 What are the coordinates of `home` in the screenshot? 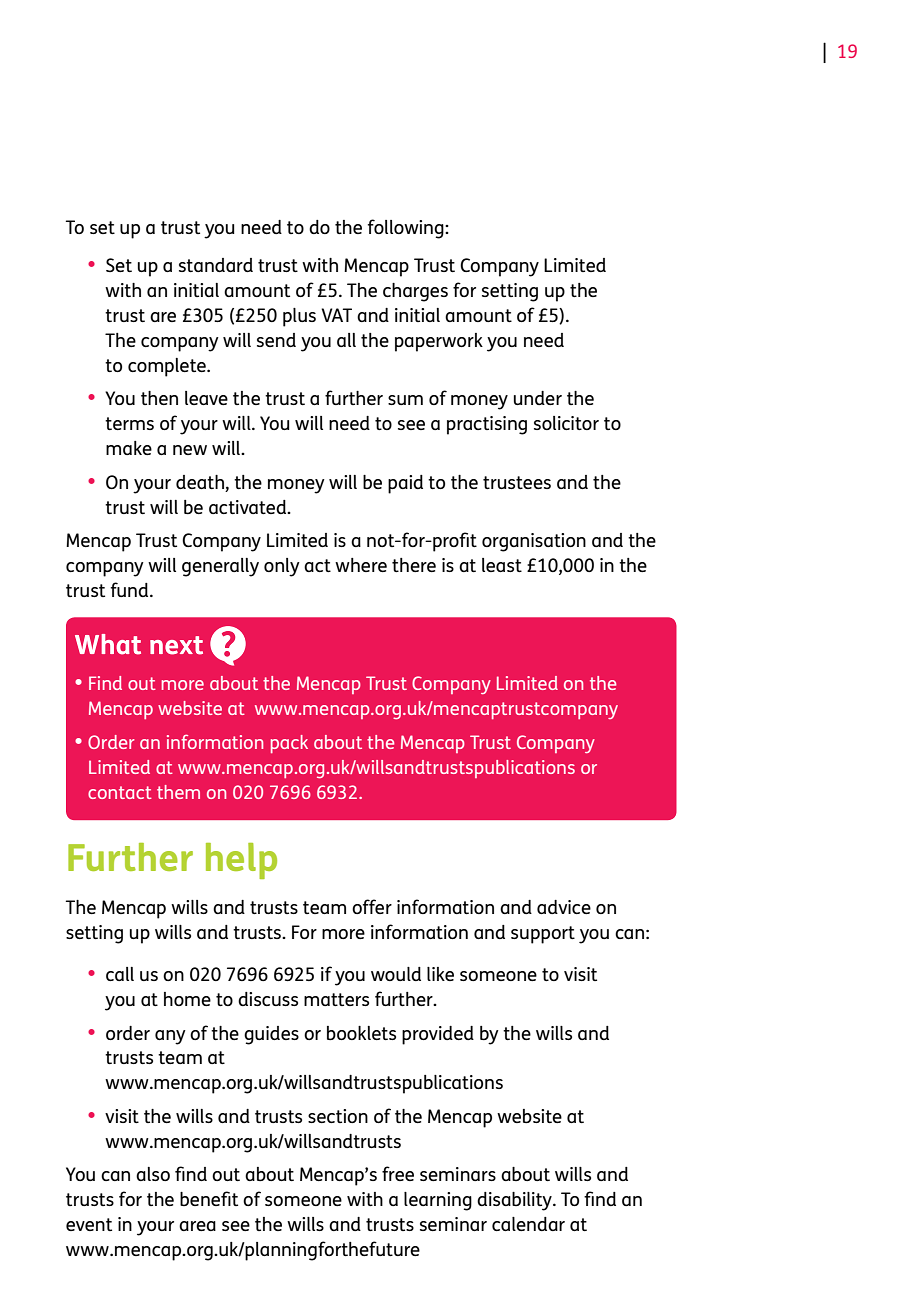 It's located at (187, 999).
